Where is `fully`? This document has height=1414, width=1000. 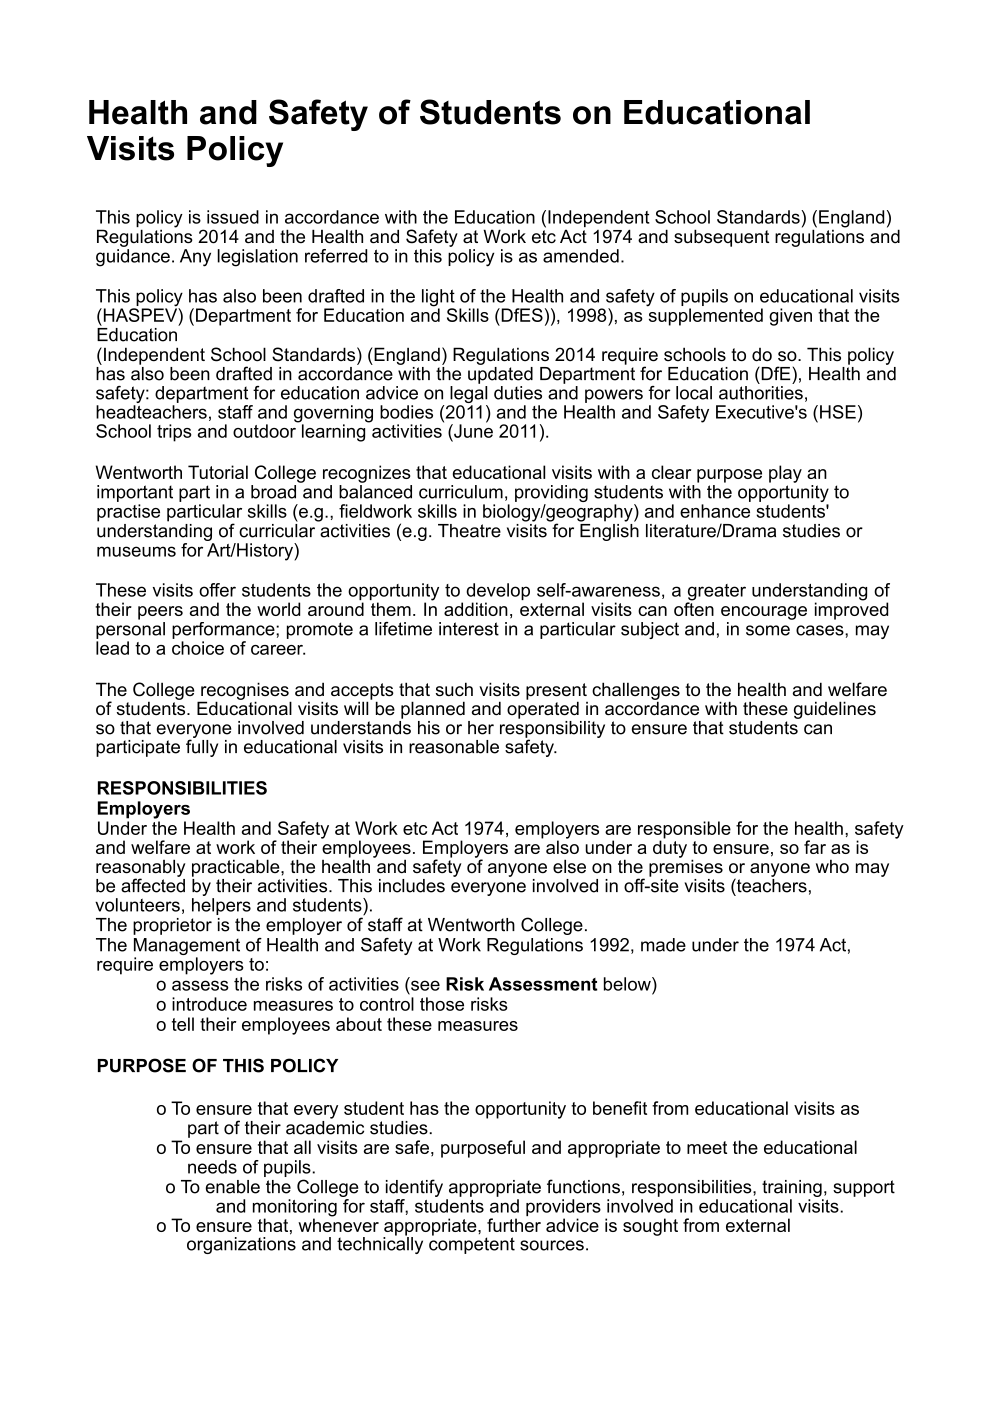 fully is located at coordinates (202, 747).
